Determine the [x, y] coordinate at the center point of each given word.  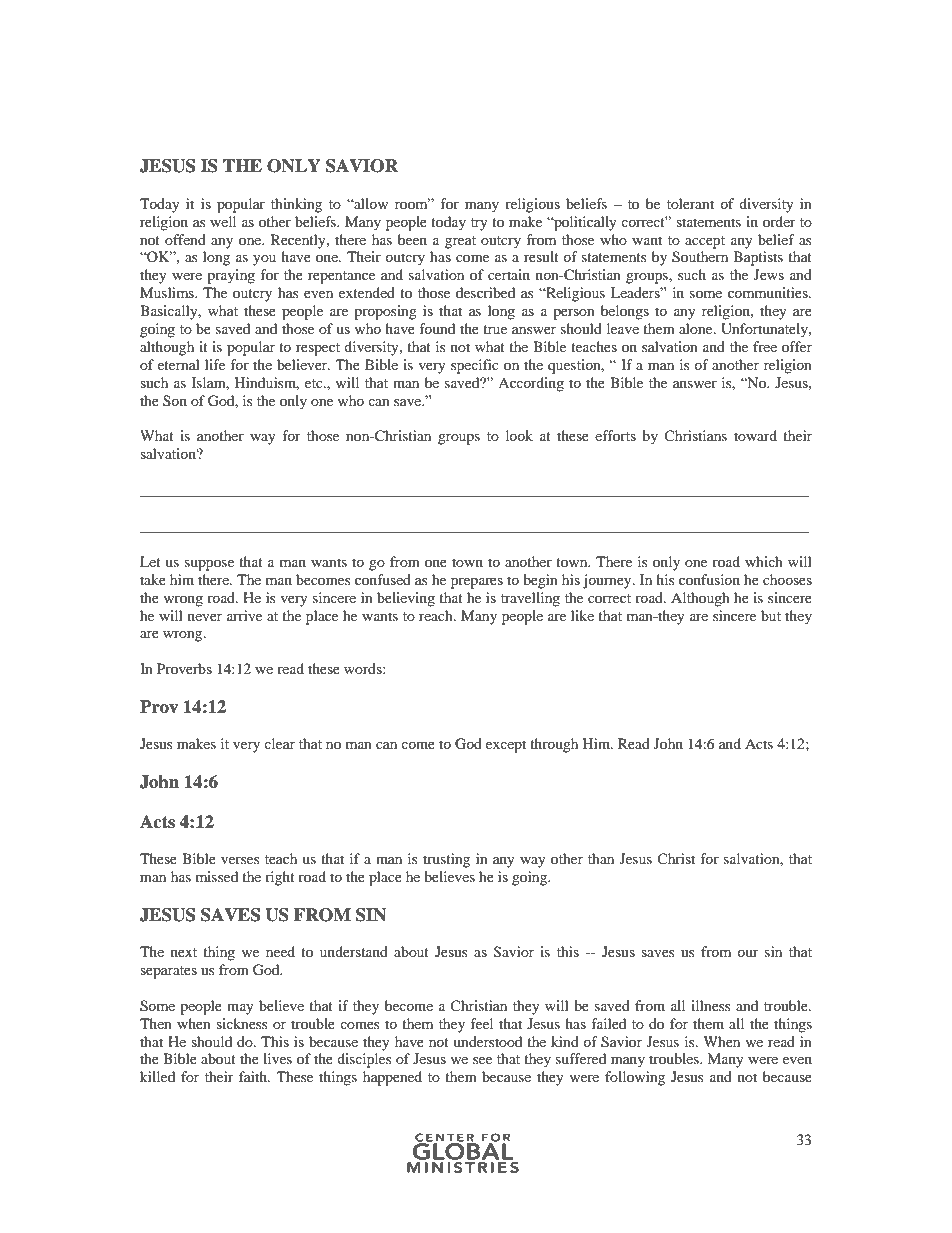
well [223, 221]
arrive [244, 615]
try [479, 224]
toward [755, 435]
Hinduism [267, 383]
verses [240, 860]
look [519, 435]
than [601, 858]
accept [705, 242]
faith [254, 1076]
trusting [446, 860]
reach [437, 615]
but [771, 615]
